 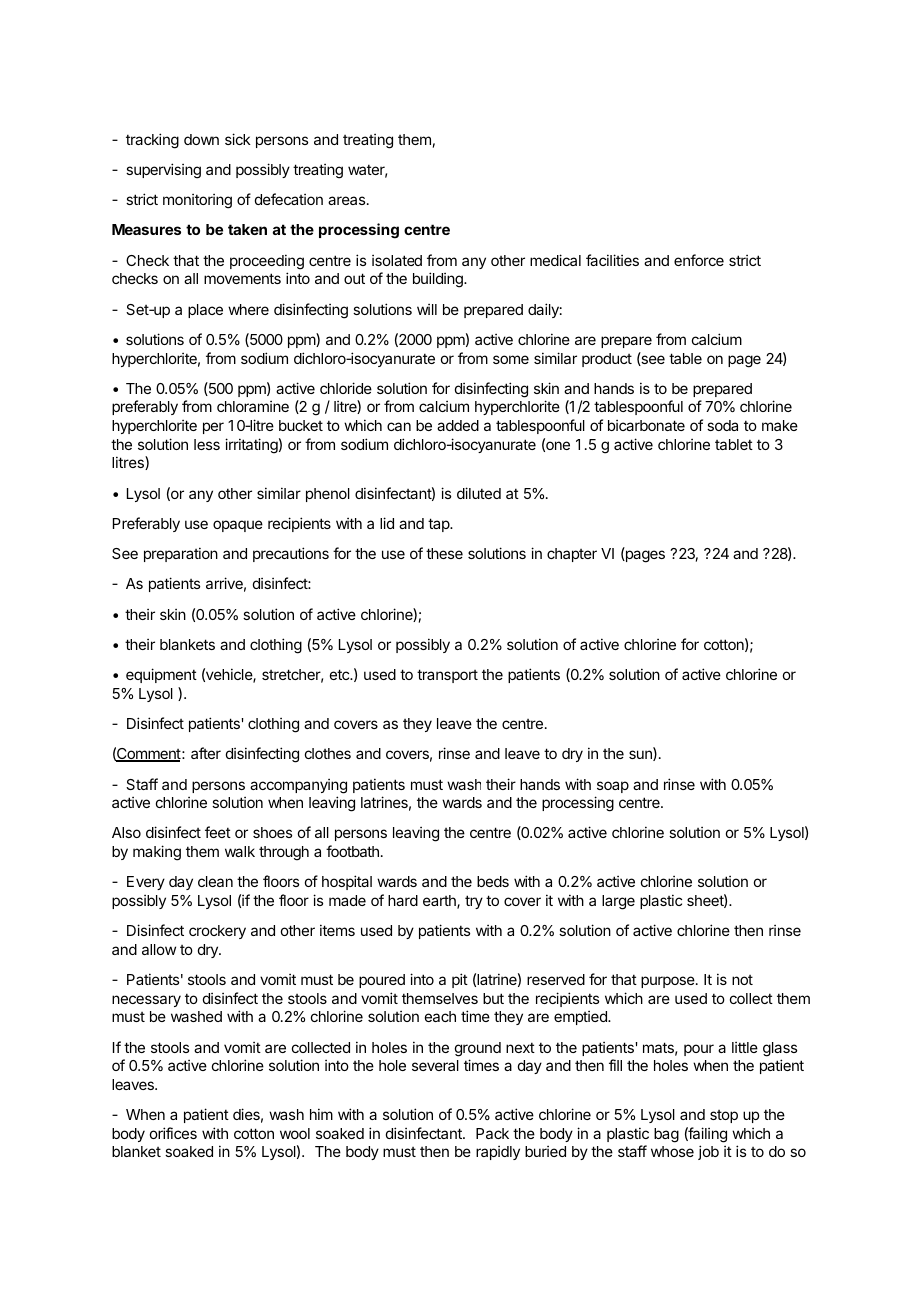 I want to click on transport, so click(x=447, y=676).
